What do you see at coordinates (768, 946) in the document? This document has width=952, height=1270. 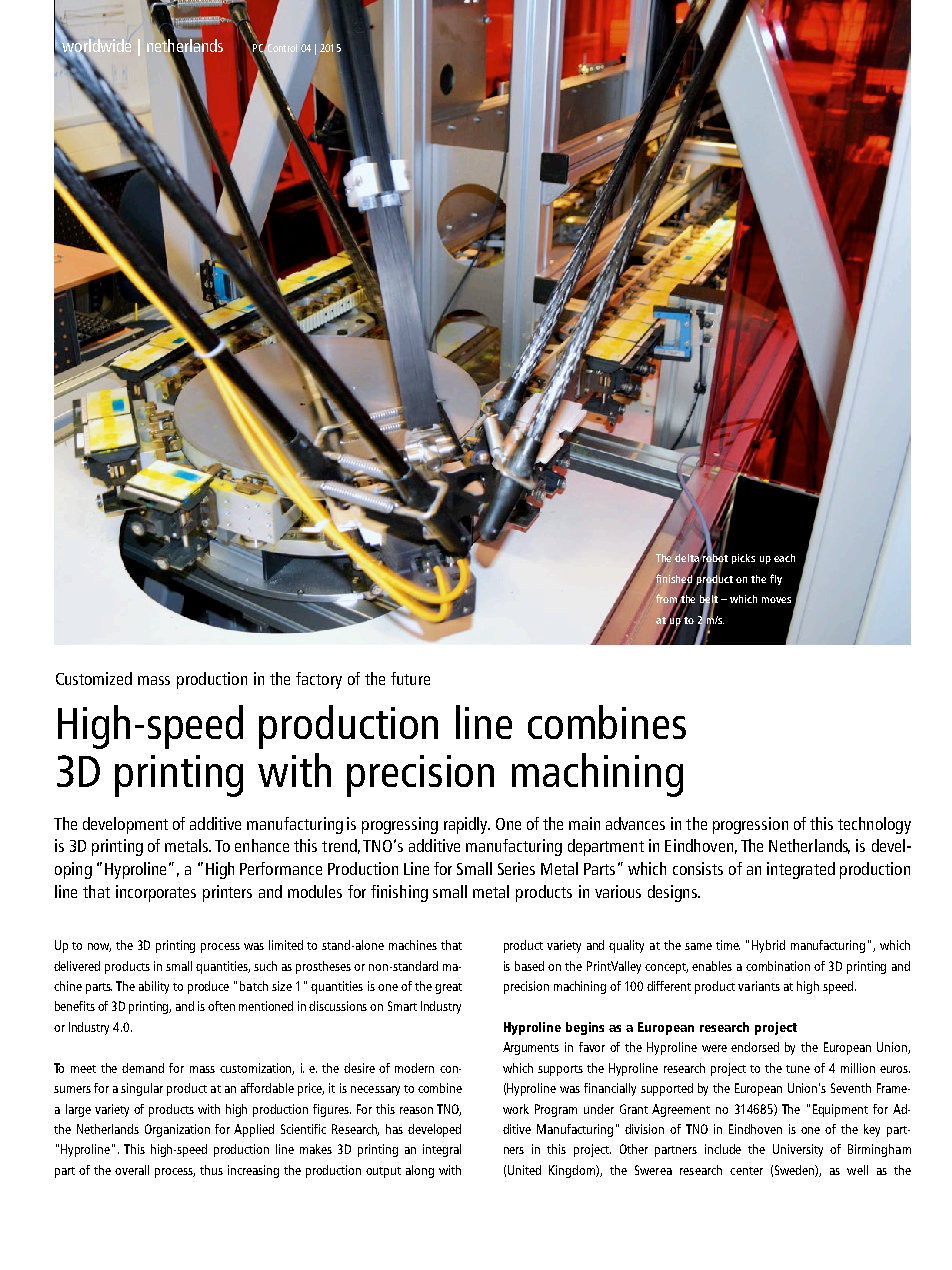 I see `Hybrid` at bounding box center [768, 946].
